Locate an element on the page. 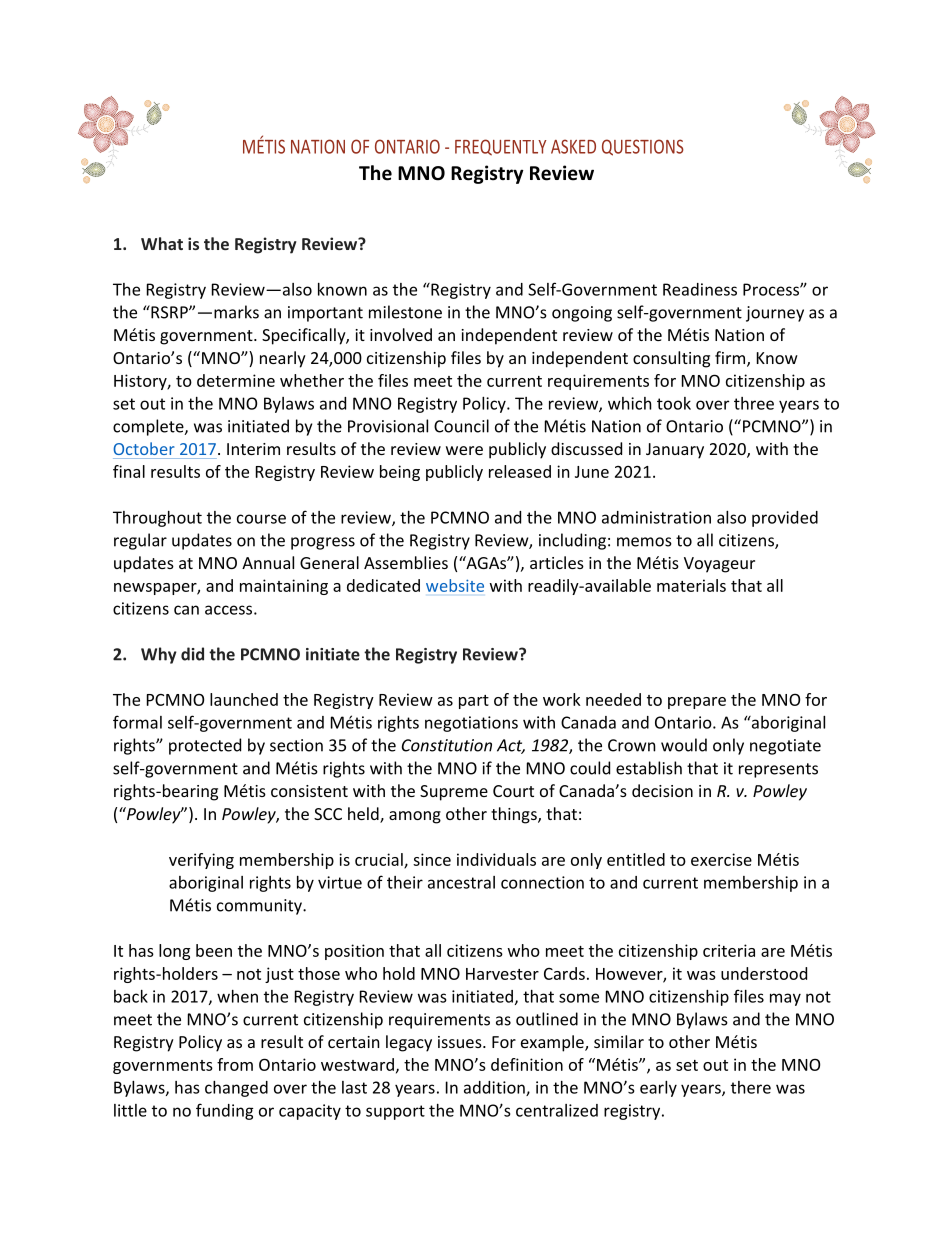 The width and height of the image is (952, 1233). Supreme is located at coordinates (454, 793).
